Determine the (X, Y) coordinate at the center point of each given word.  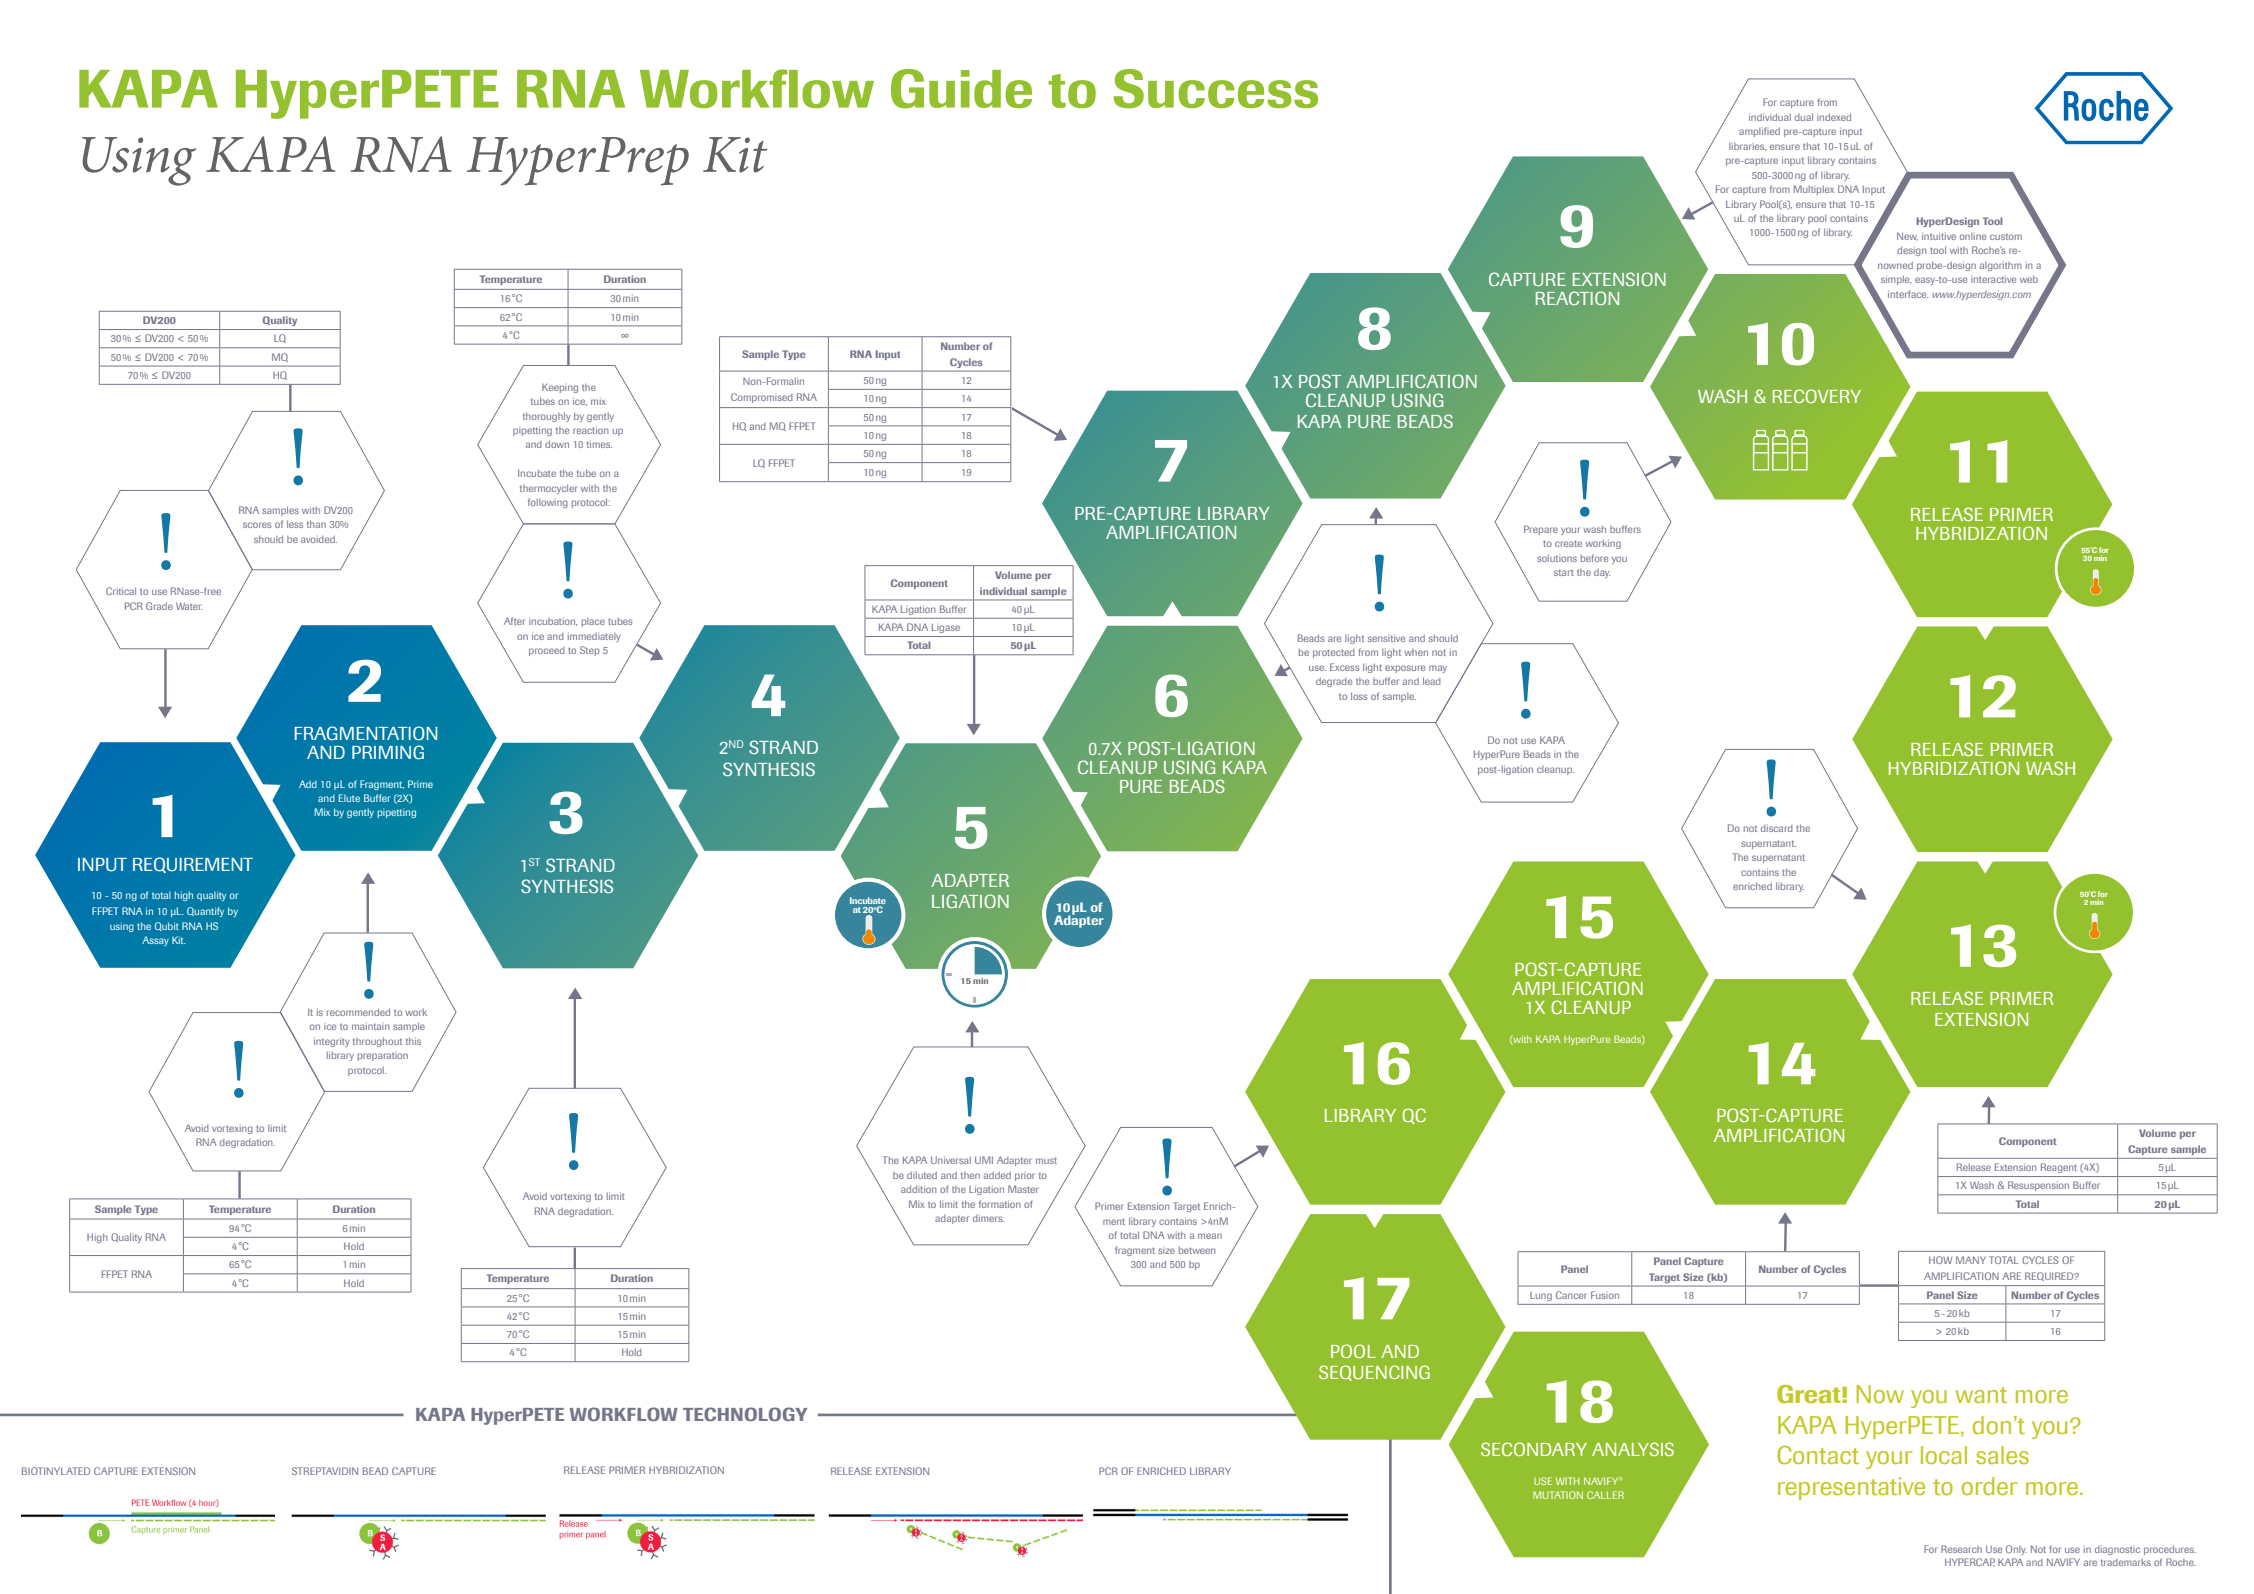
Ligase (946, 628)
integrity (332, 1042)
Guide (961, 89)
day (1602, 573)
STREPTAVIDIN (325, 1471)
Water (189, 606)
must (1046, 1160)
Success (1216, 88)
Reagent (2059, 1168)
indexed (1834, 117)
